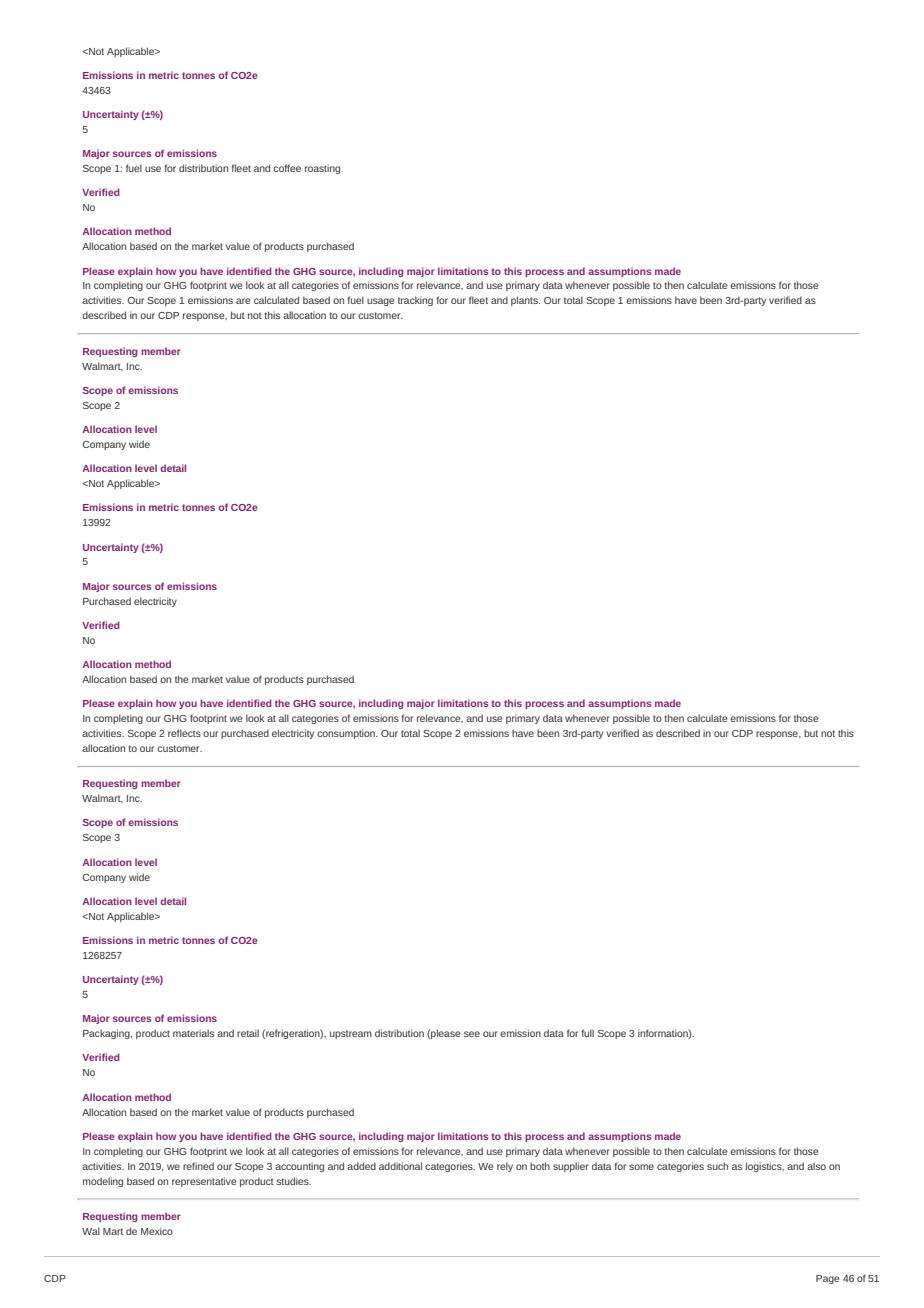 This page has height=1308, width=924. I want to click on see, so click(472, 1034).
